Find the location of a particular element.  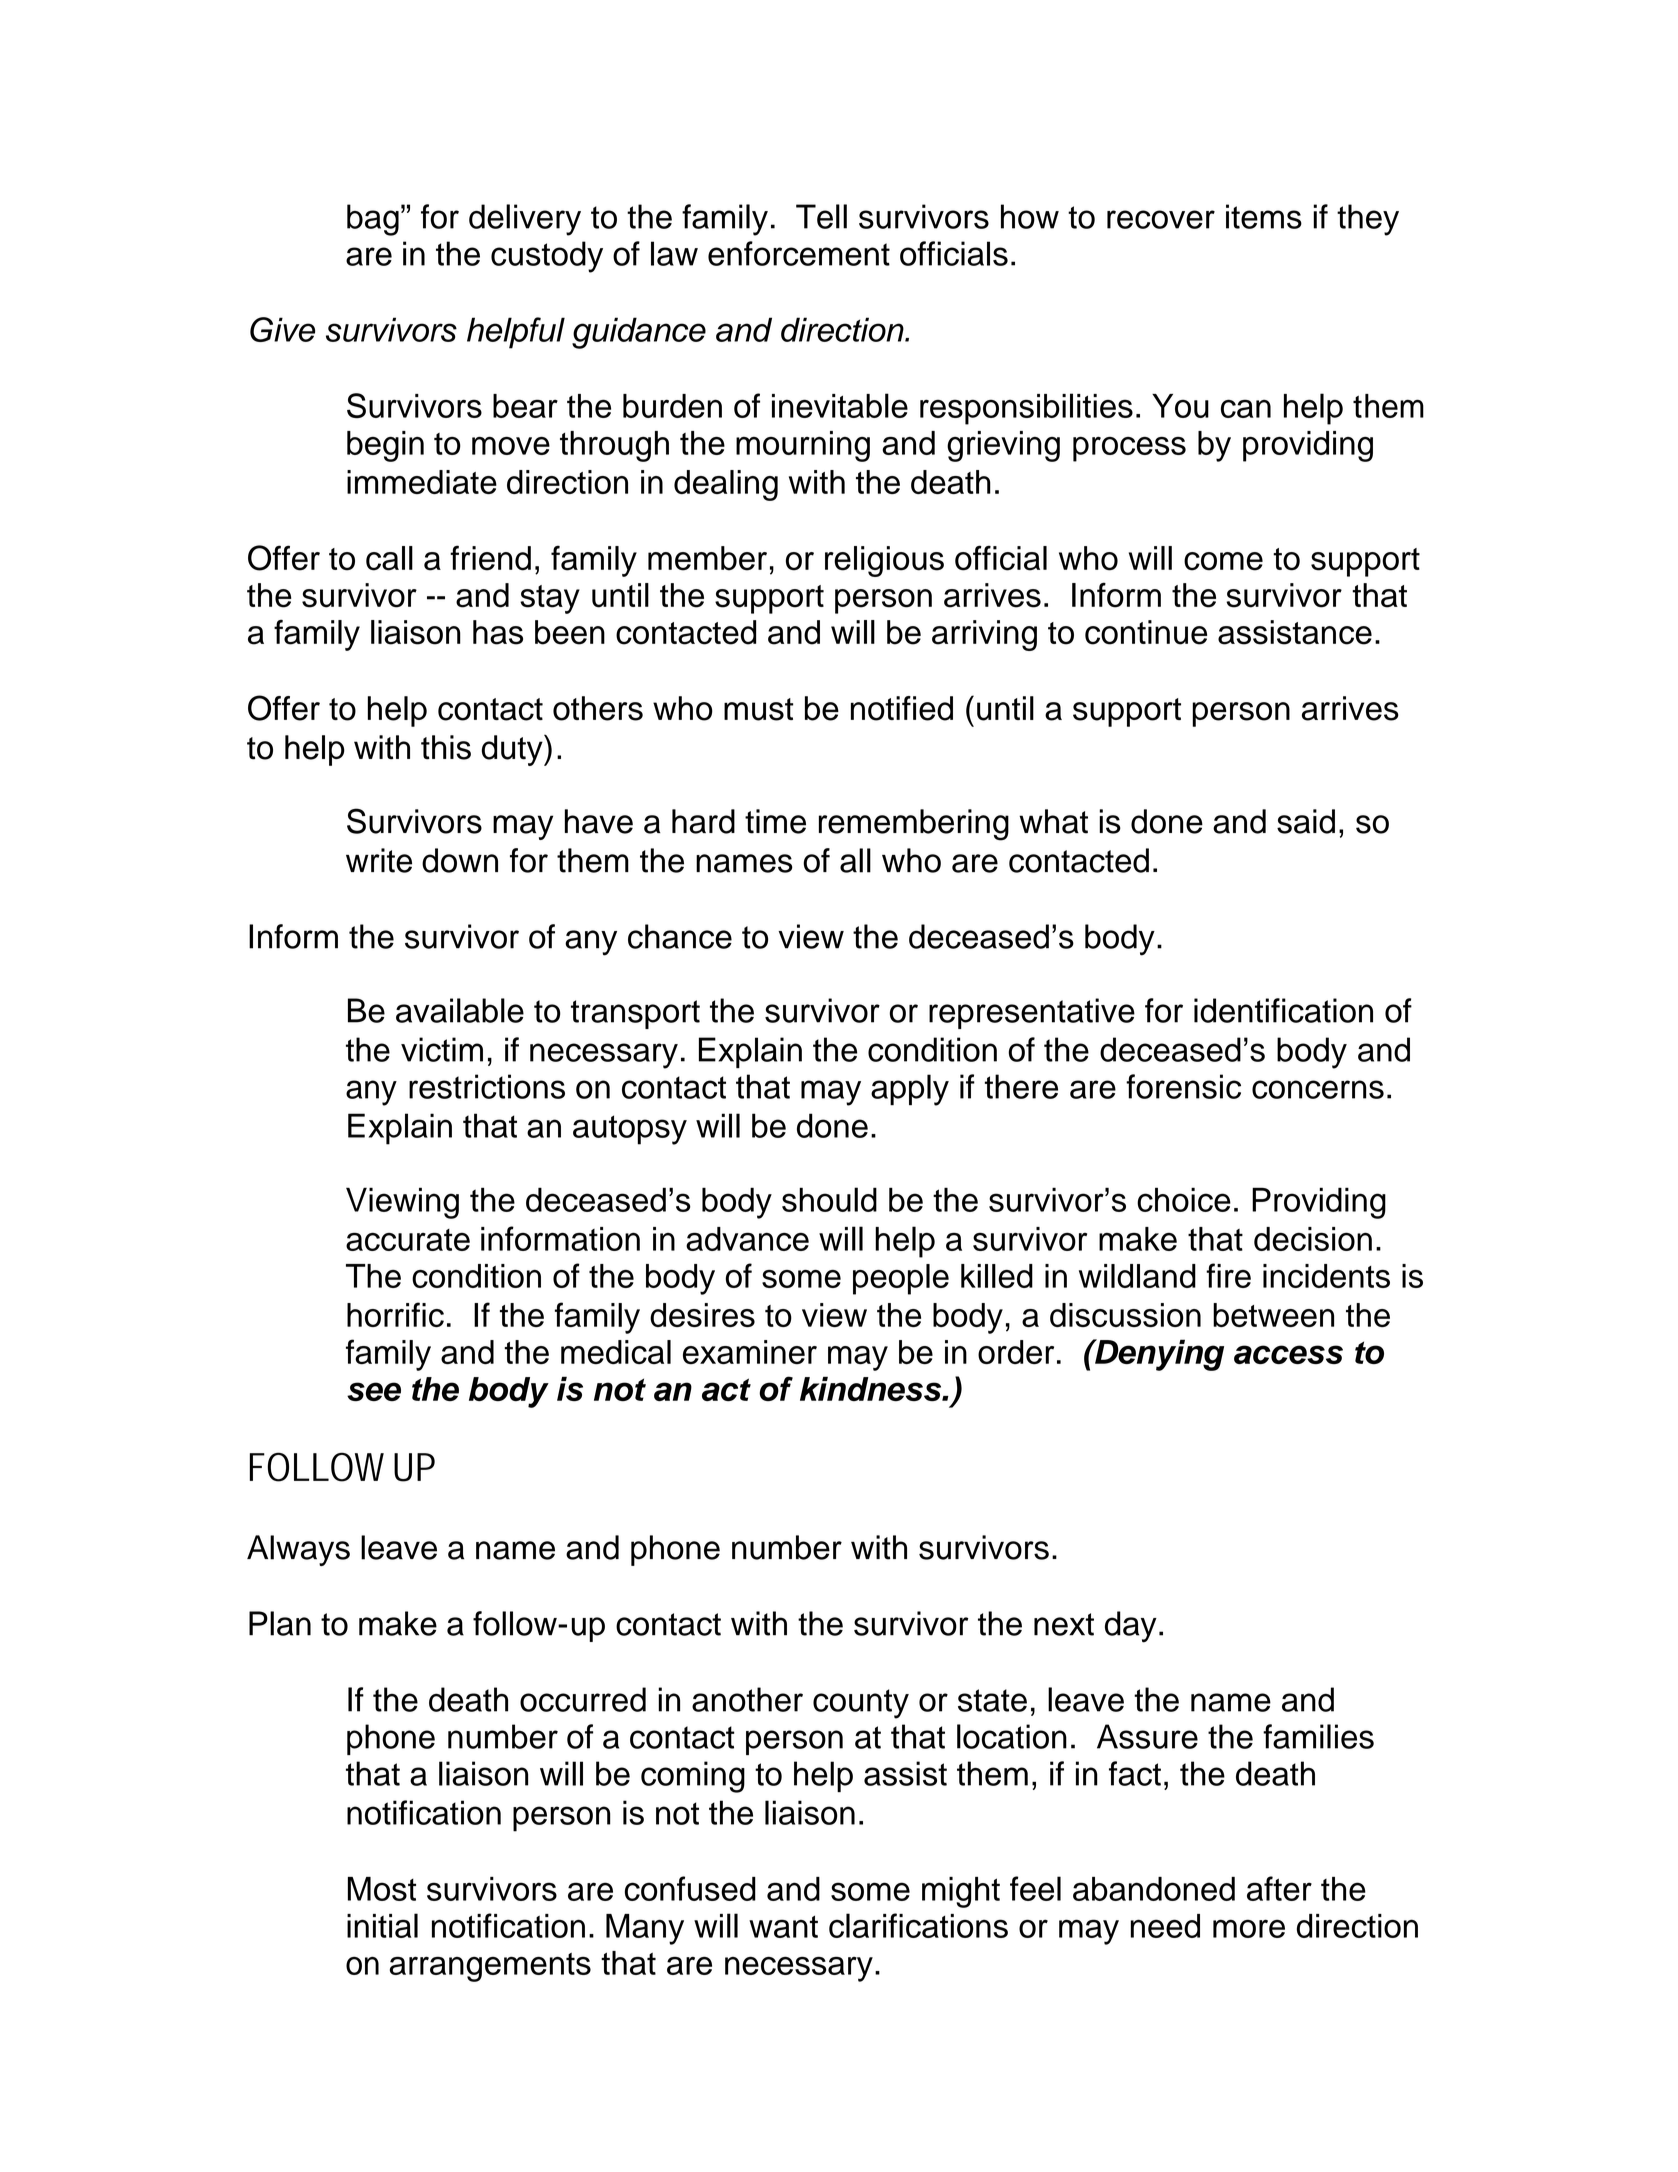

enforcement is located at coordinates (799, 253).
